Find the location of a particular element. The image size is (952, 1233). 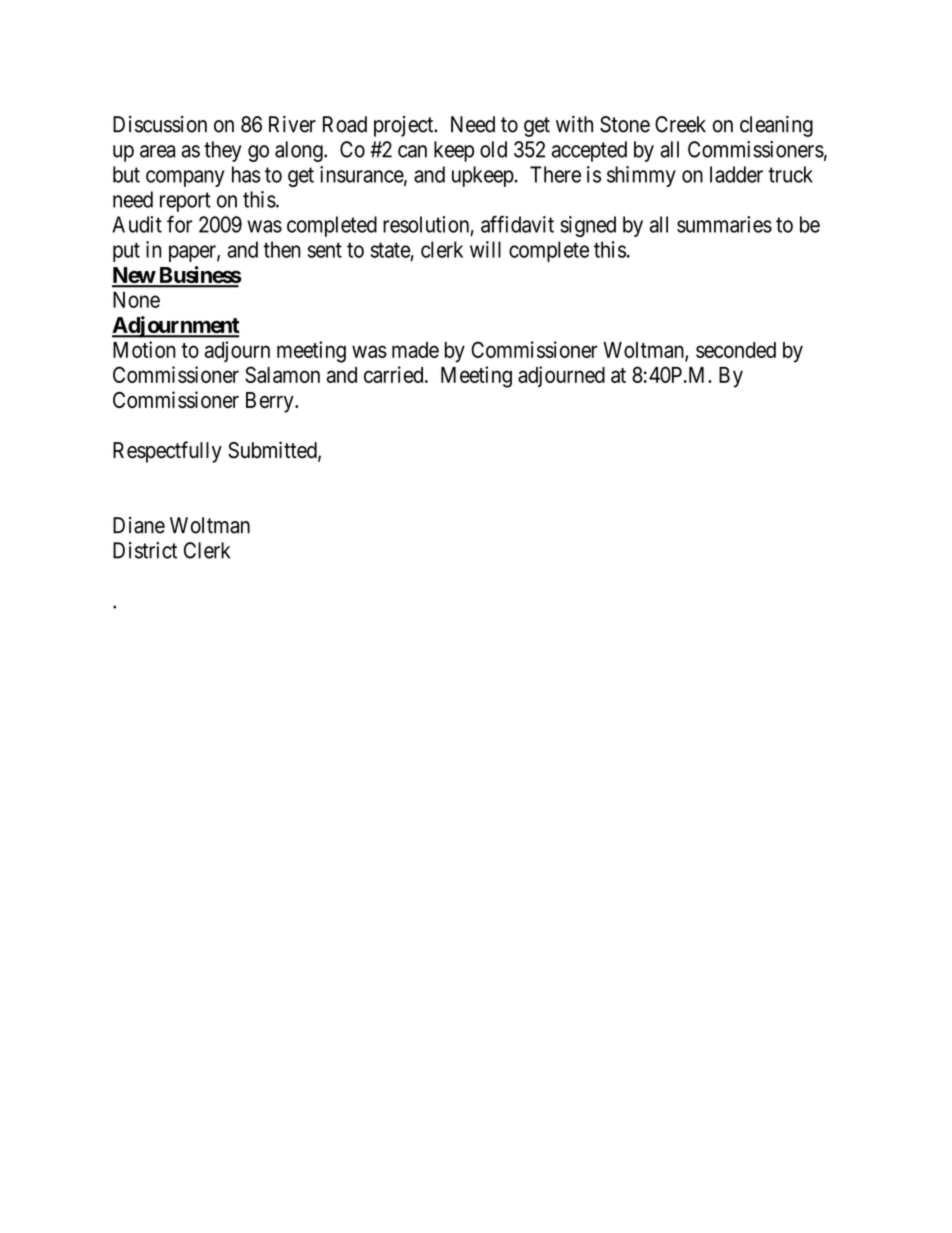

old is located at coordinates (493, 149).
